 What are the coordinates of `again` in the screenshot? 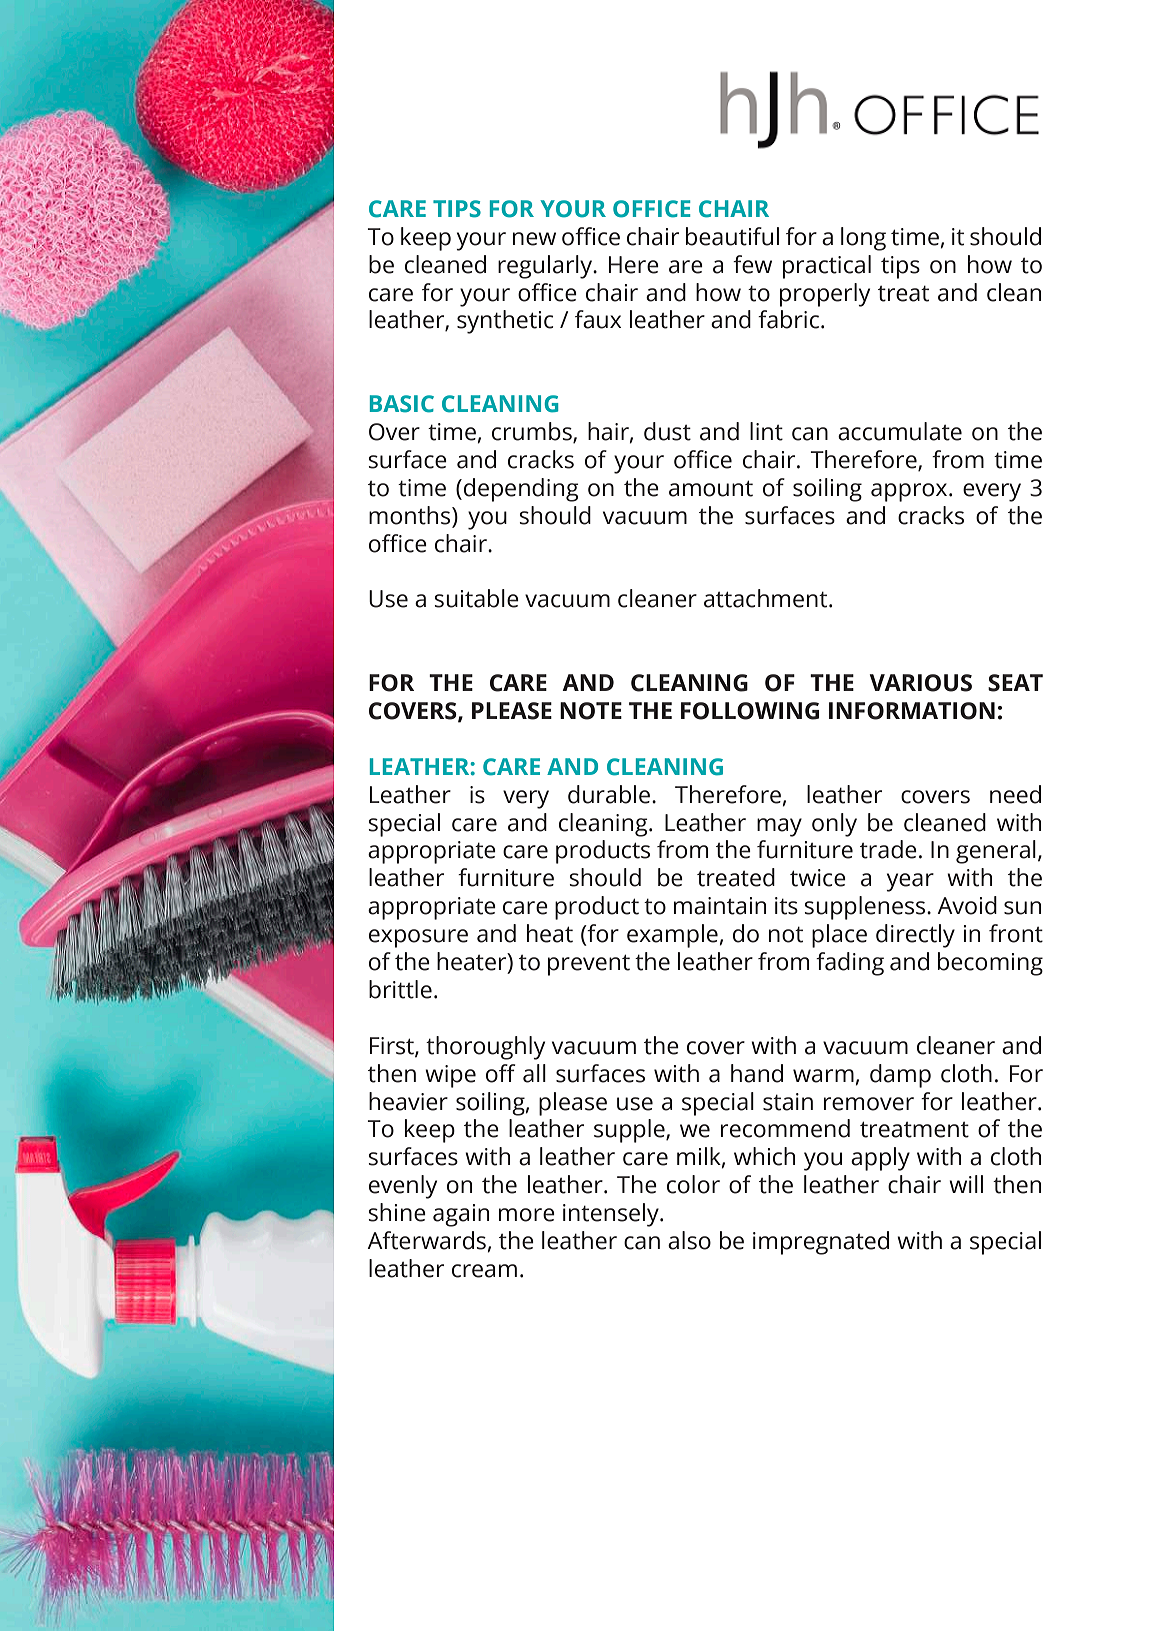 It's located at (461, 1215).
